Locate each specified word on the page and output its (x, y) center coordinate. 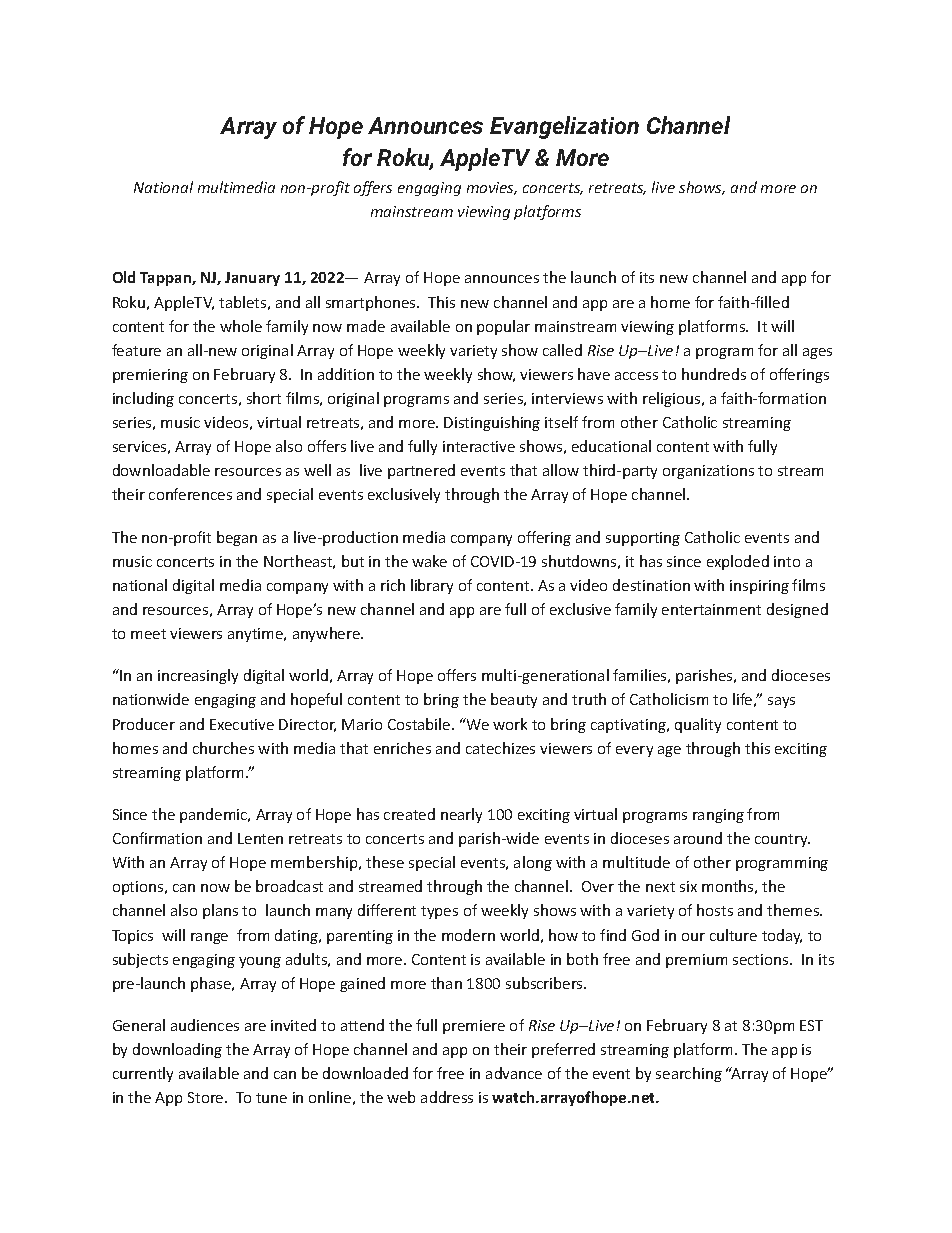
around (698, 838)
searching (689, 1074)
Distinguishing (492, 423)
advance (514, 1073)
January (252, 279)
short (264, 398)
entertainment (711, 609)
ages (817, 353)
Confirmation (157, 838)
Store (207, 1097)
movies (492, 188)
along (533, 863)
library (432, 586)
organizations (708, 472)
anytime (257, 635)
